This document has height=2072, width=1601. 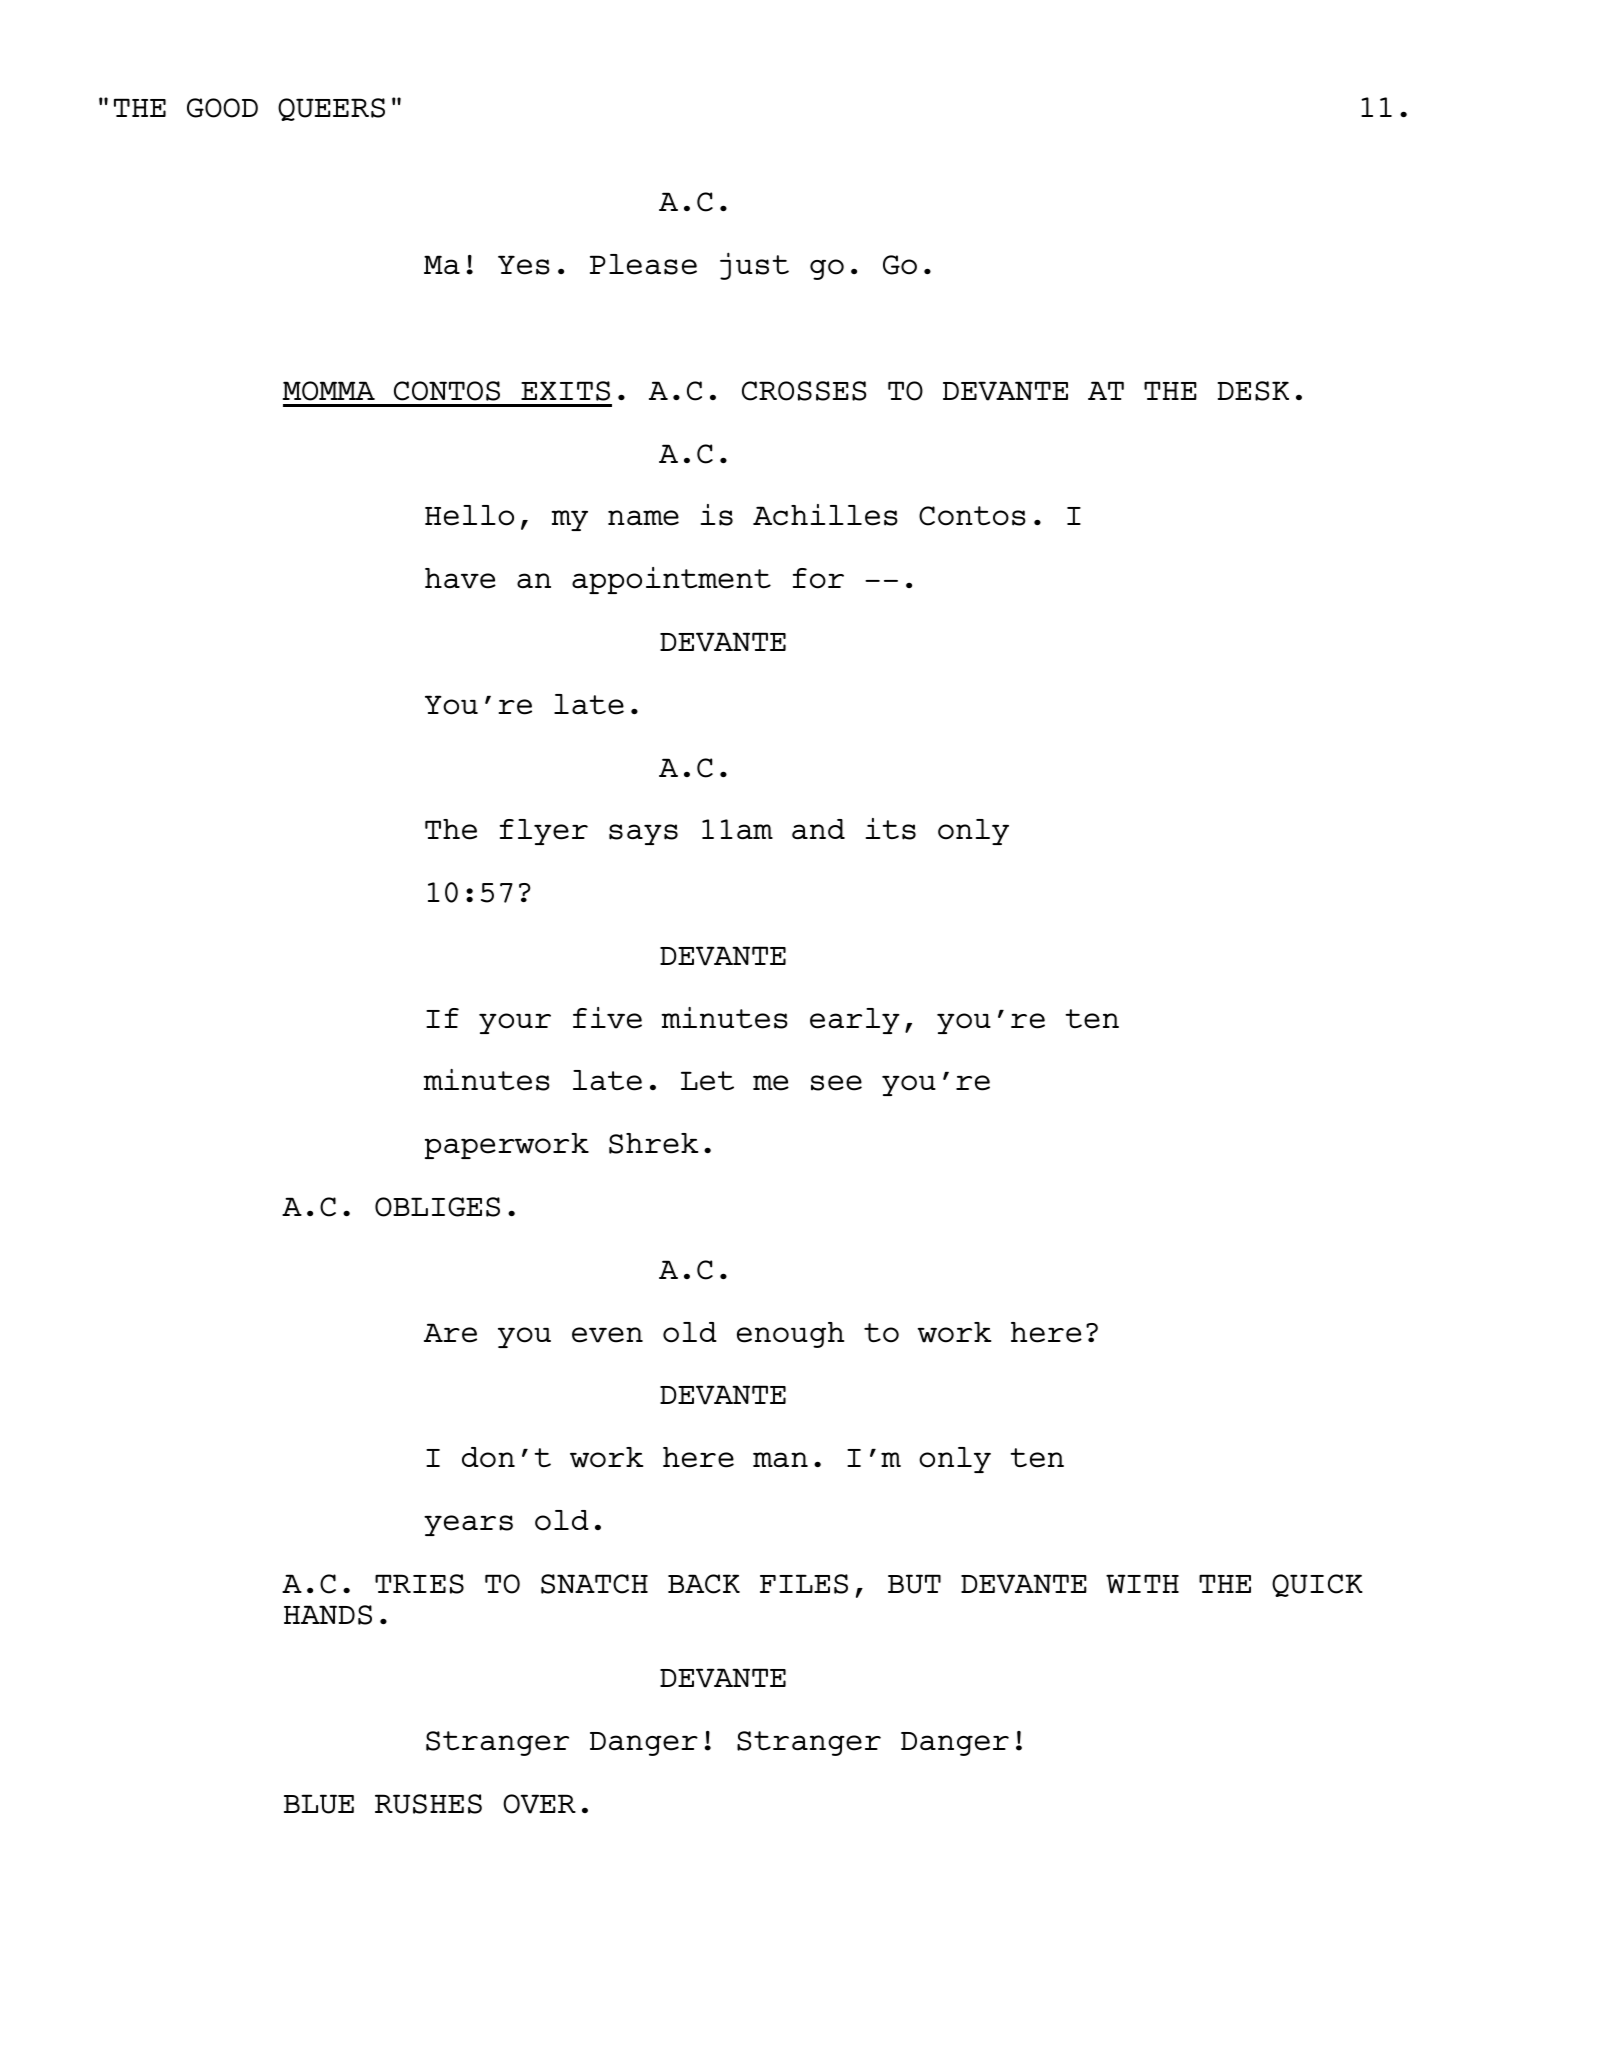 What do you see at coordinates (780, 1459) in the document?
I see `man` at bounding box center [780, 1459].
